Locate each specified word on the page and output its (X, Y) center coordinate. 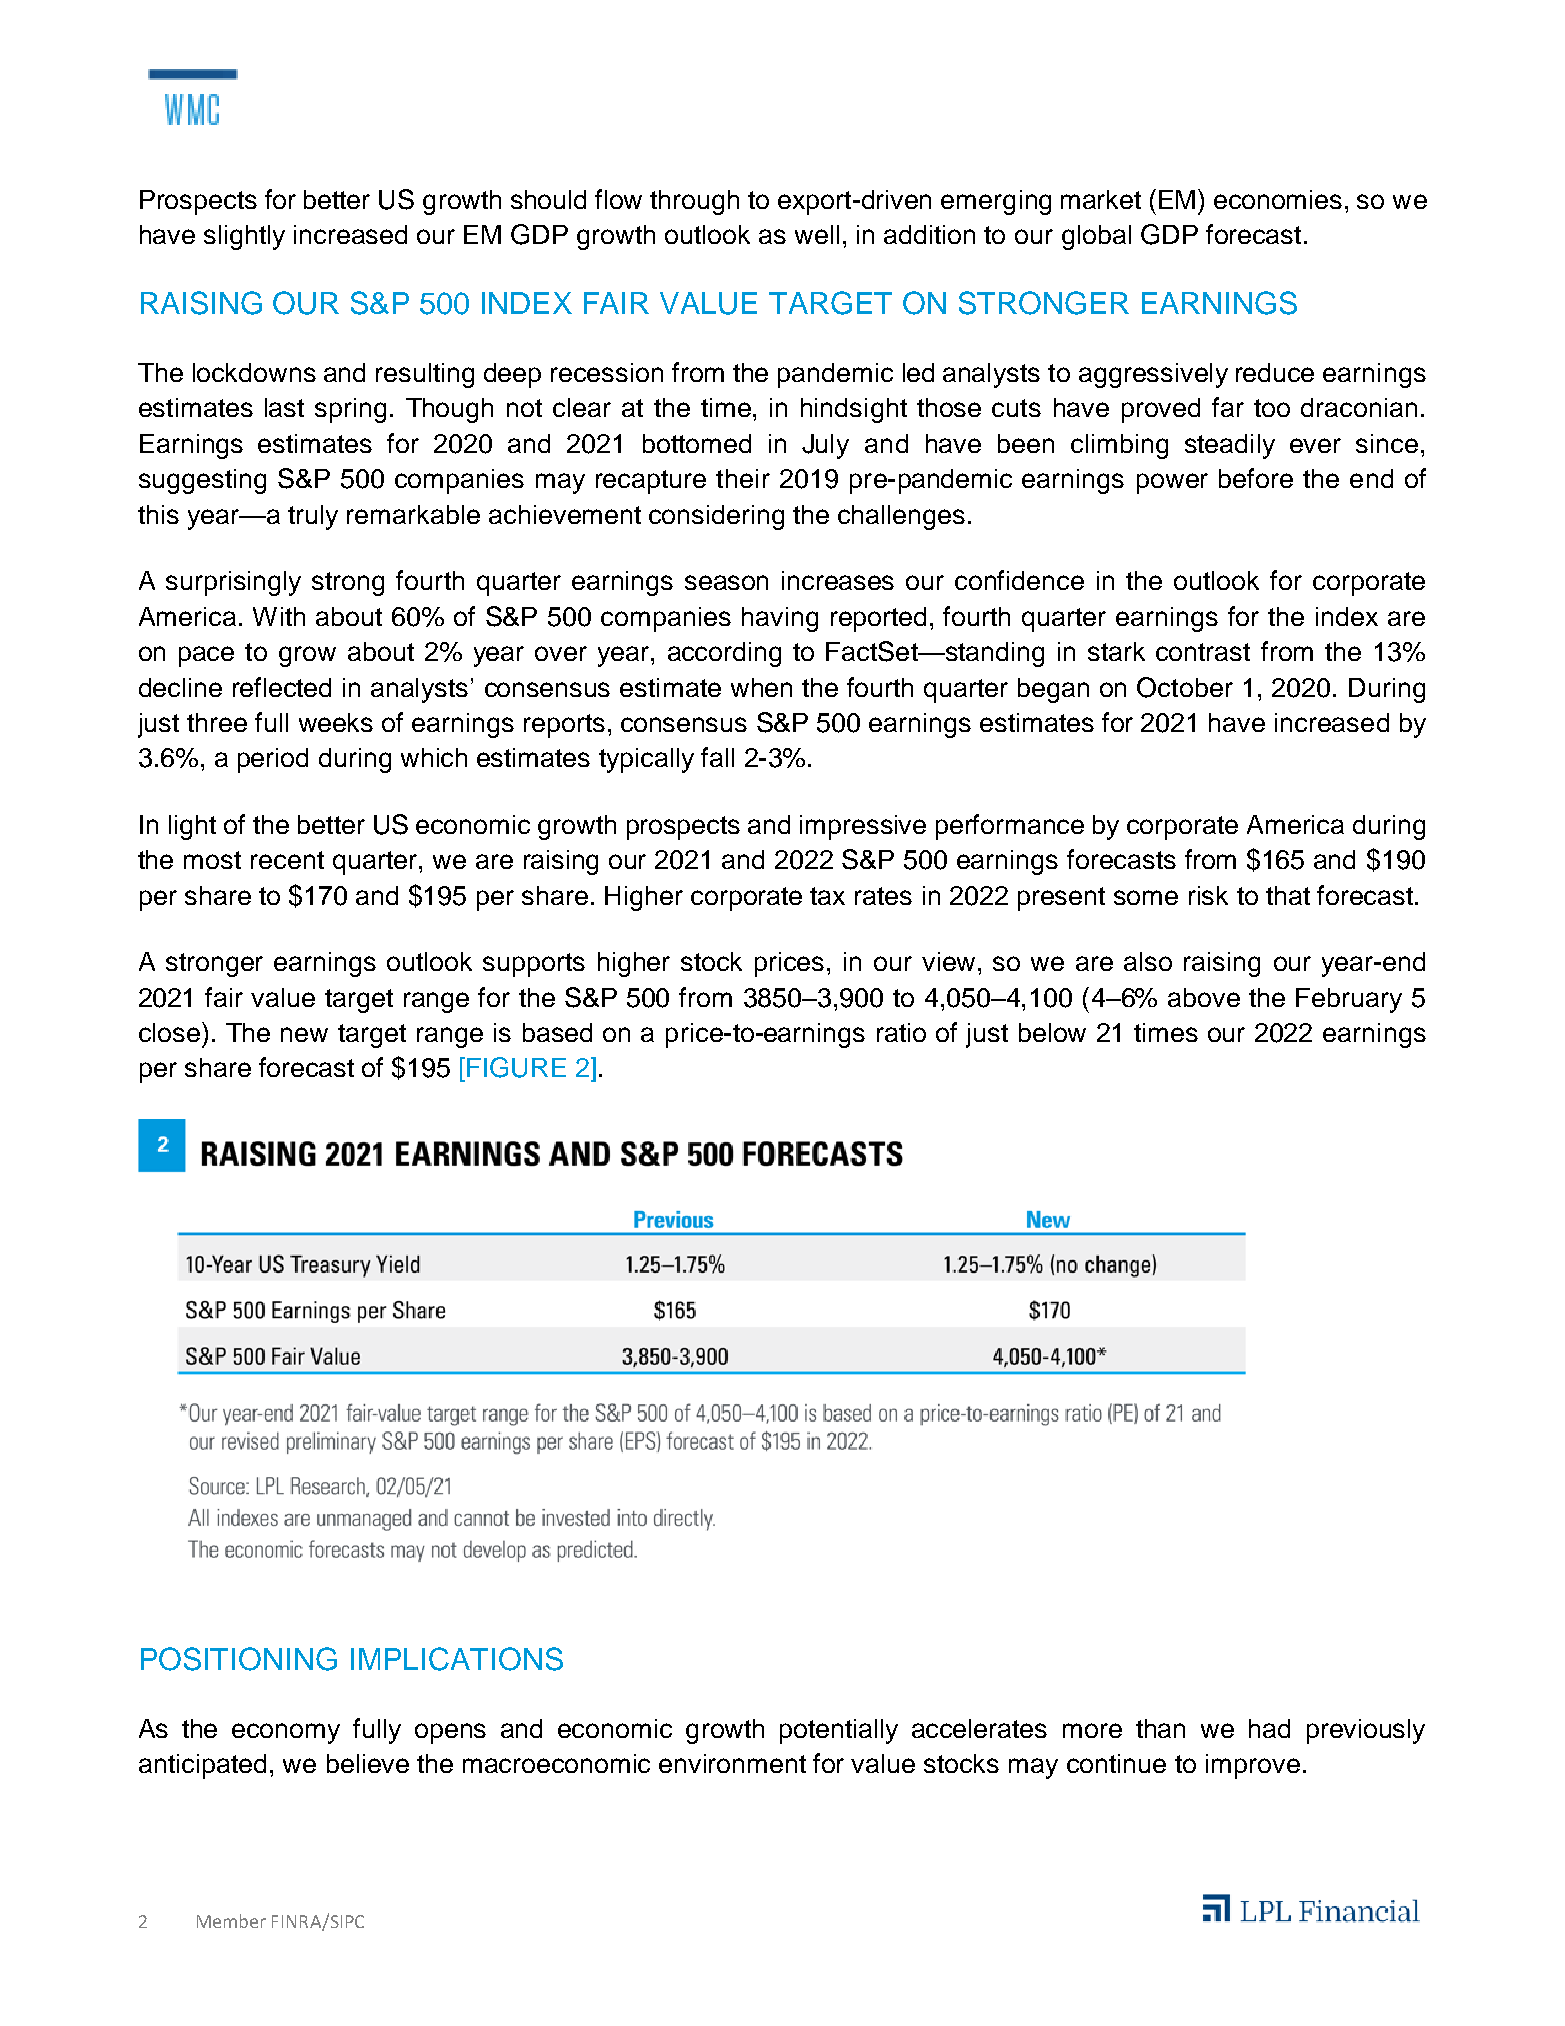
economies (1278, 199)
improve (1253, 1766)
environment (732, 1763)
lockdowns (254, 372)
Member (231, 1921)
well (817, 234)
